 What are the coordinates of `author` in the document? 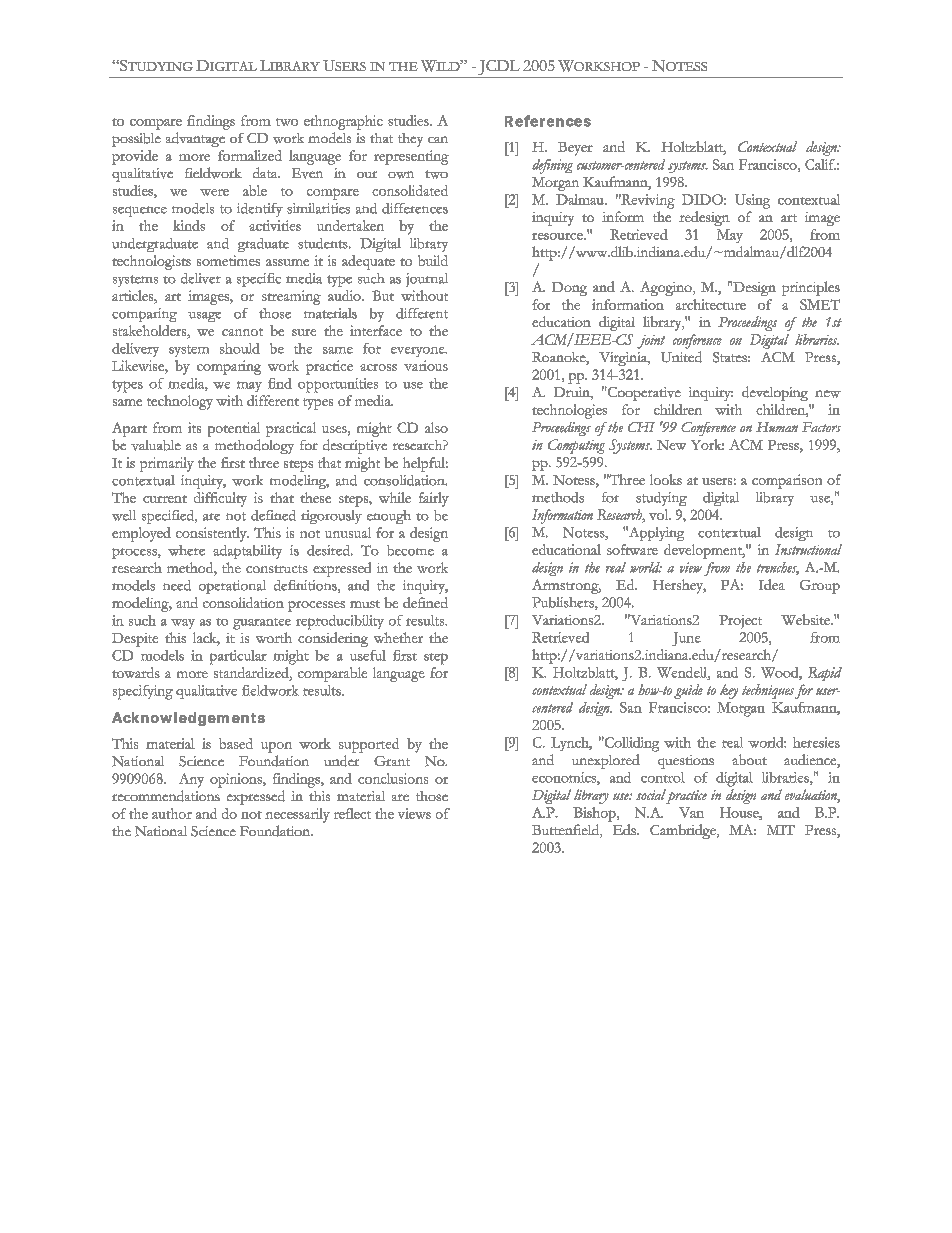 It's located at (172, 813).
